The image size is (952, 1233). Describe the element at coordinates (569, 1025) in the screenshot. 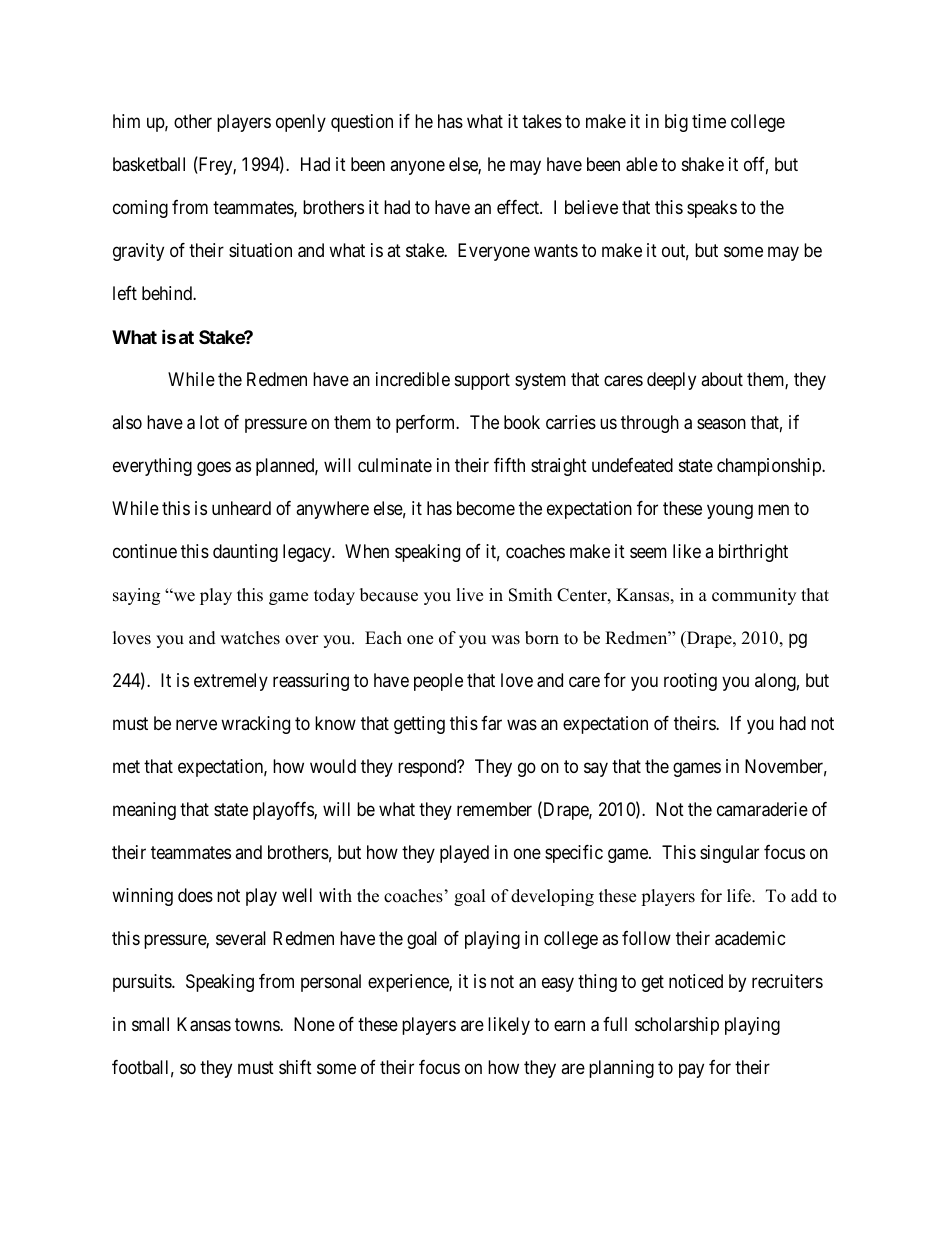

I see `earn` at that location.
